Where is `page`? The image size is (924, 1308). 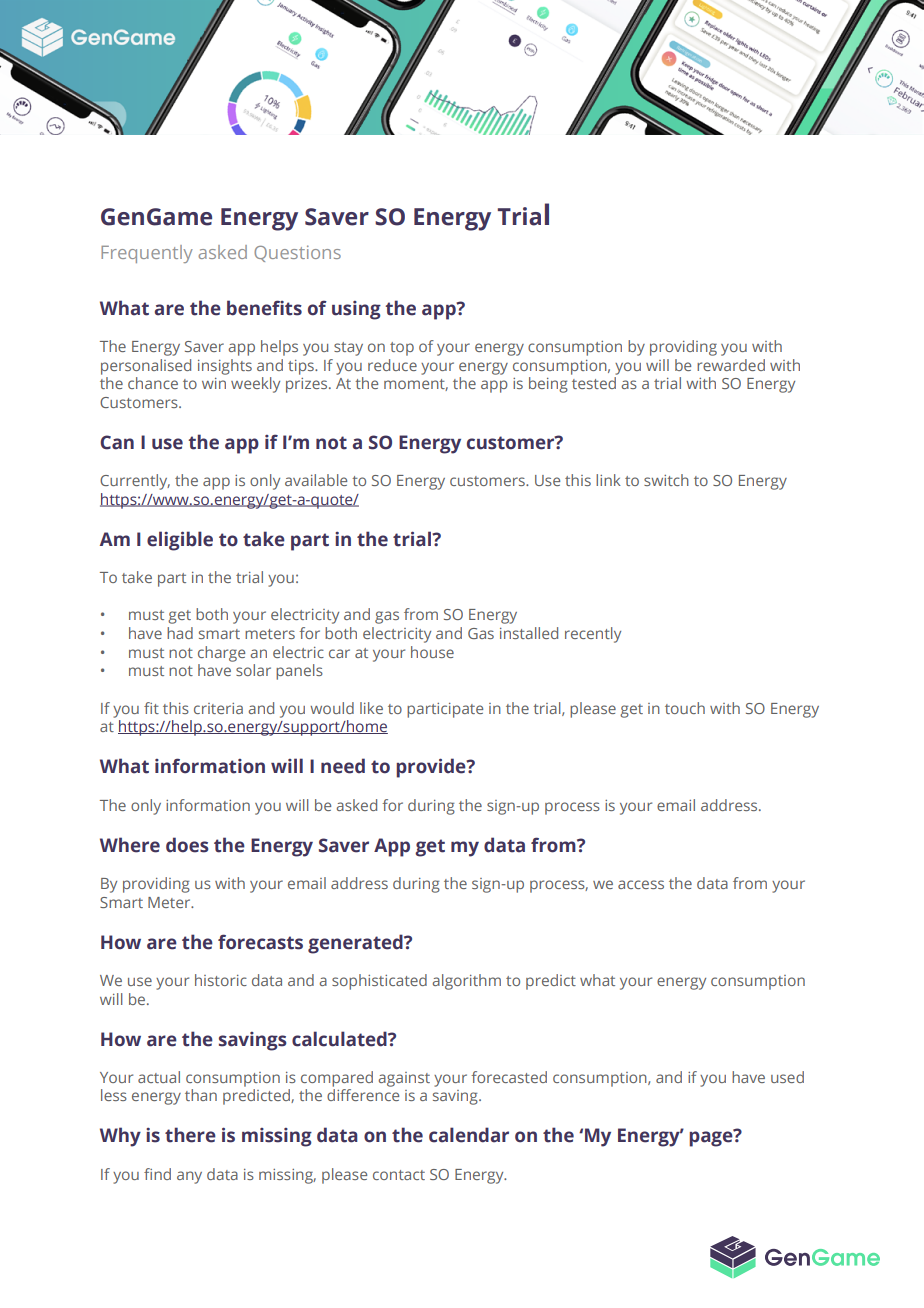
page is located at coordinates (712, 1138).
